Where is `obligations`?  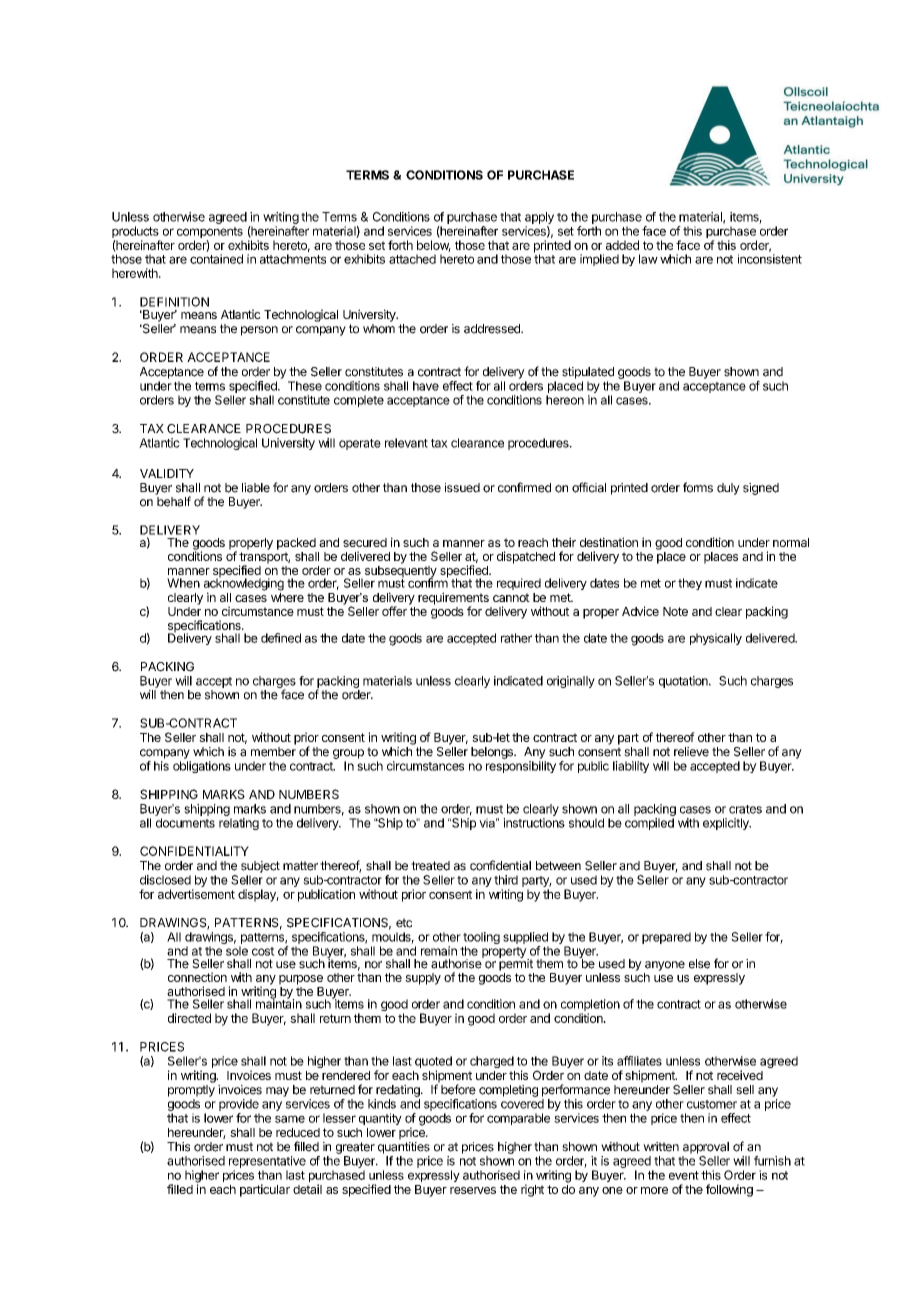
obligations is located at coordinates (202, 767).
